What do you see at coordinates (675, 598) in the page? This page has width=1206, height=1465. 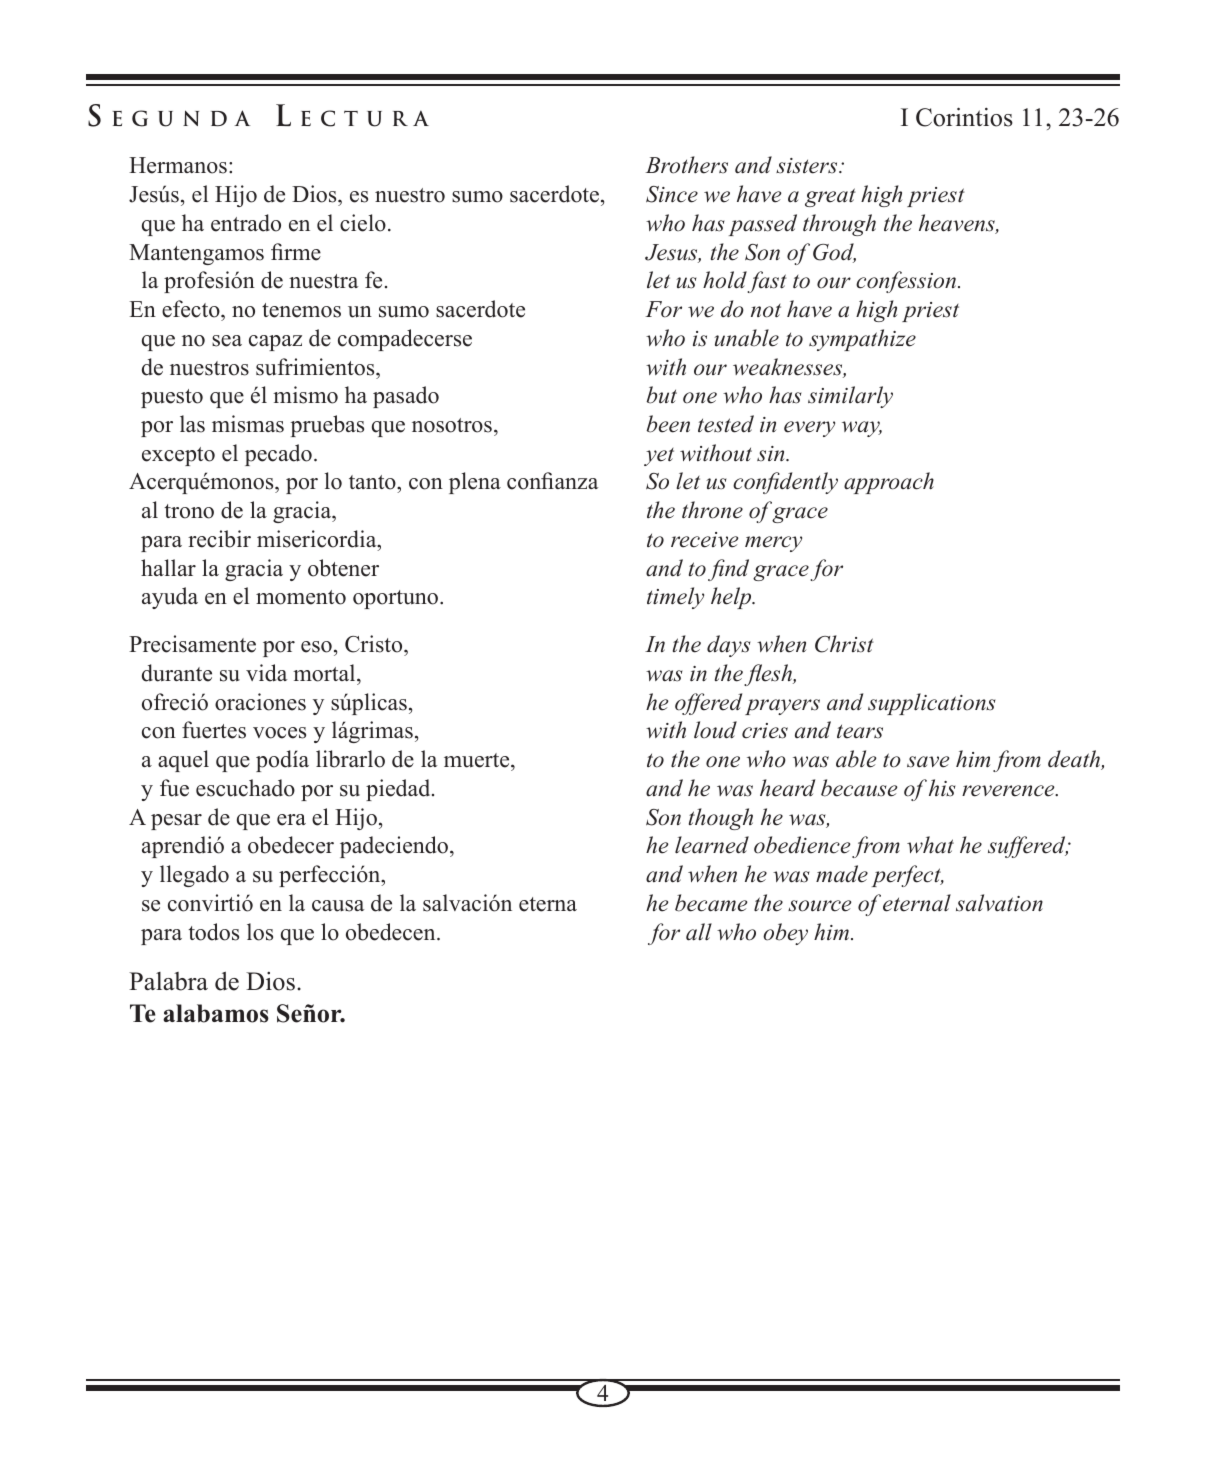 I see `timely` at bounding box center [675, 598].
